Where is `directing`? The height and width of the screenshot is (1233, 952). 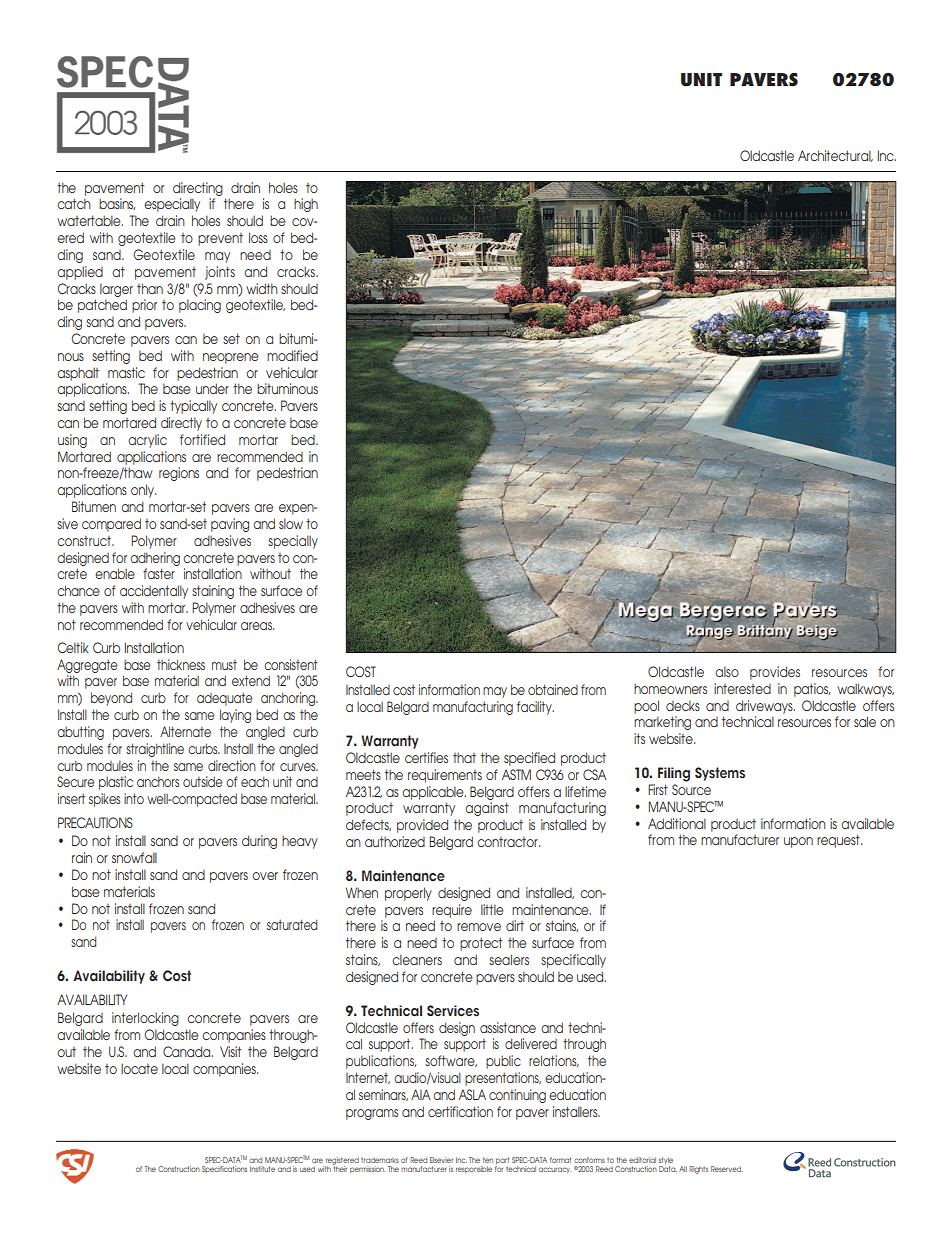
directing is located at coordinates (198, 189).
